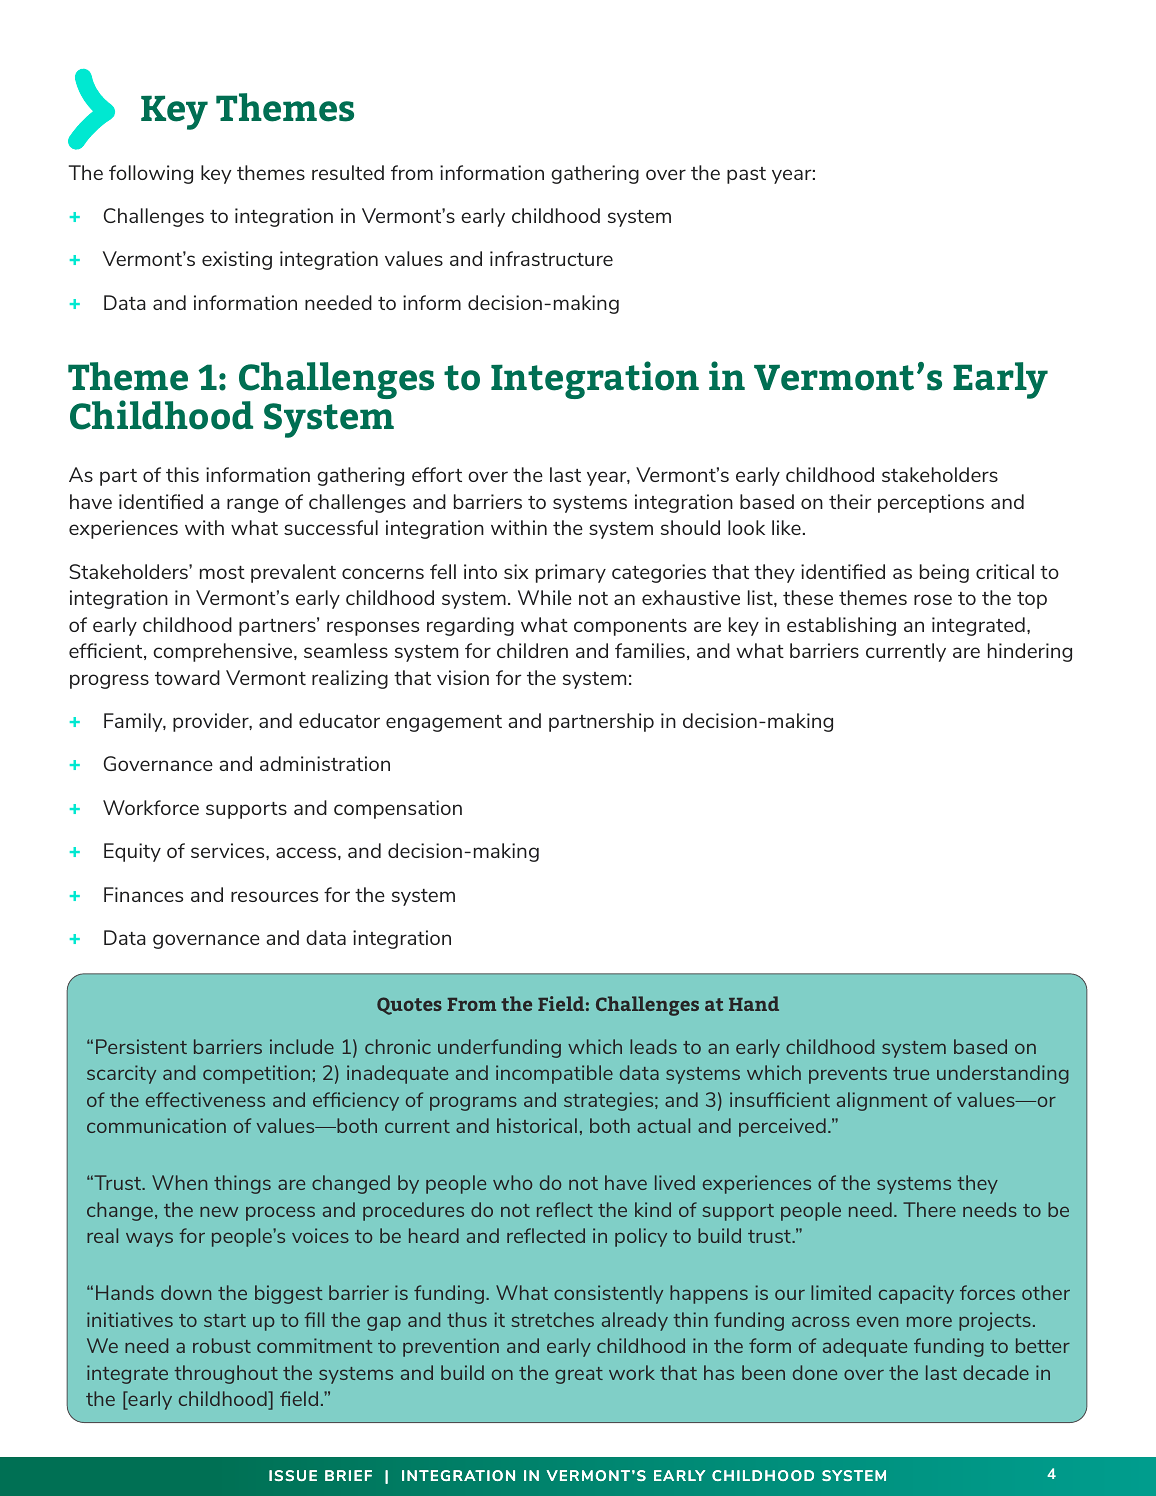 This screenshot has width=1156, height=1496. I want to click on past, so click(746, 175).
